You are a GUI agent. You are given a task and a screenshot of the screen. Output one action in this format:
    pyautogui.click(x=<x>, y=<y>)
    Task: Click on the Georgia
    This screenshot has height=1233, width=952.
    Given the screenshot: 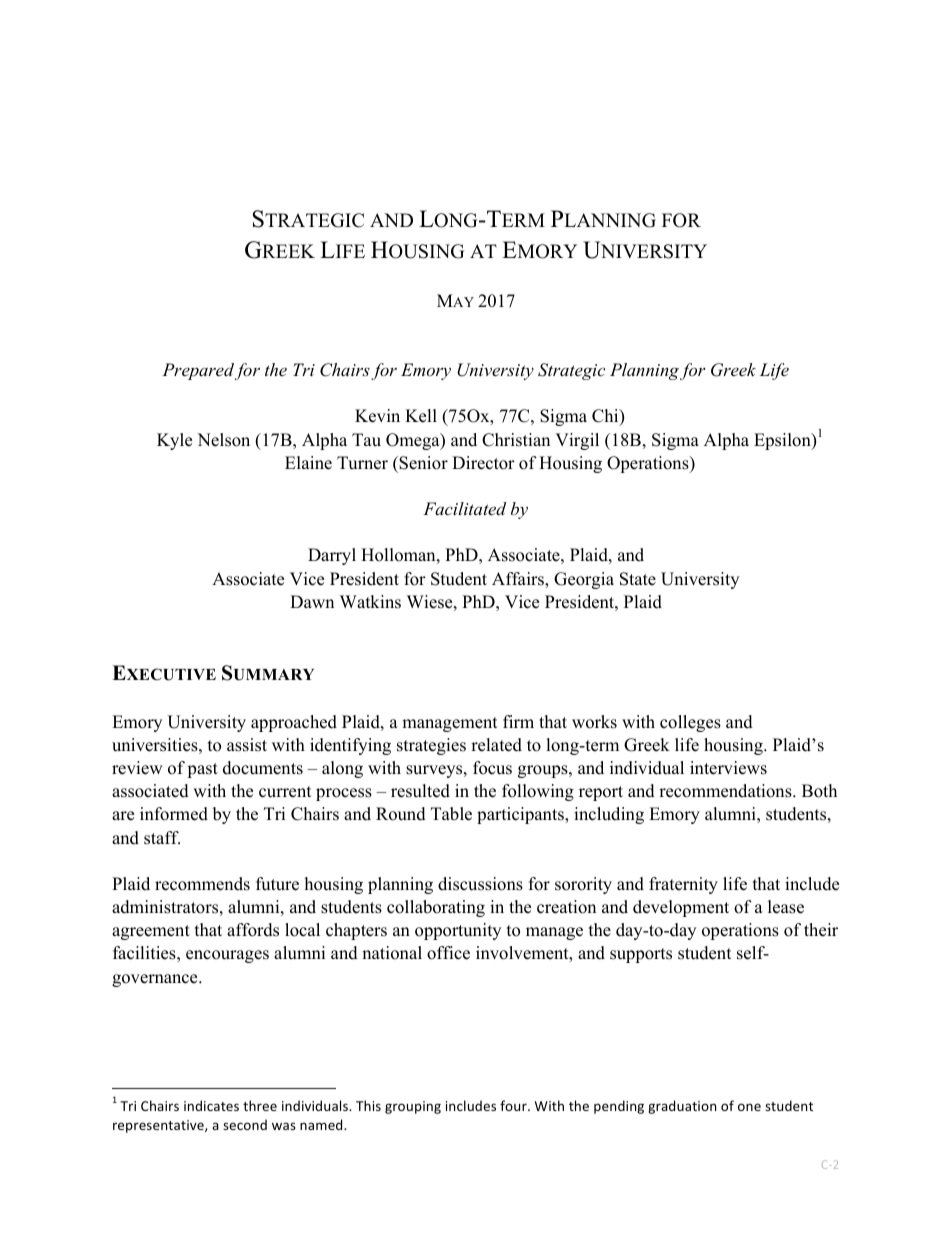 What is the action you would take?
    pyautogui.click(x=584, y=580)
